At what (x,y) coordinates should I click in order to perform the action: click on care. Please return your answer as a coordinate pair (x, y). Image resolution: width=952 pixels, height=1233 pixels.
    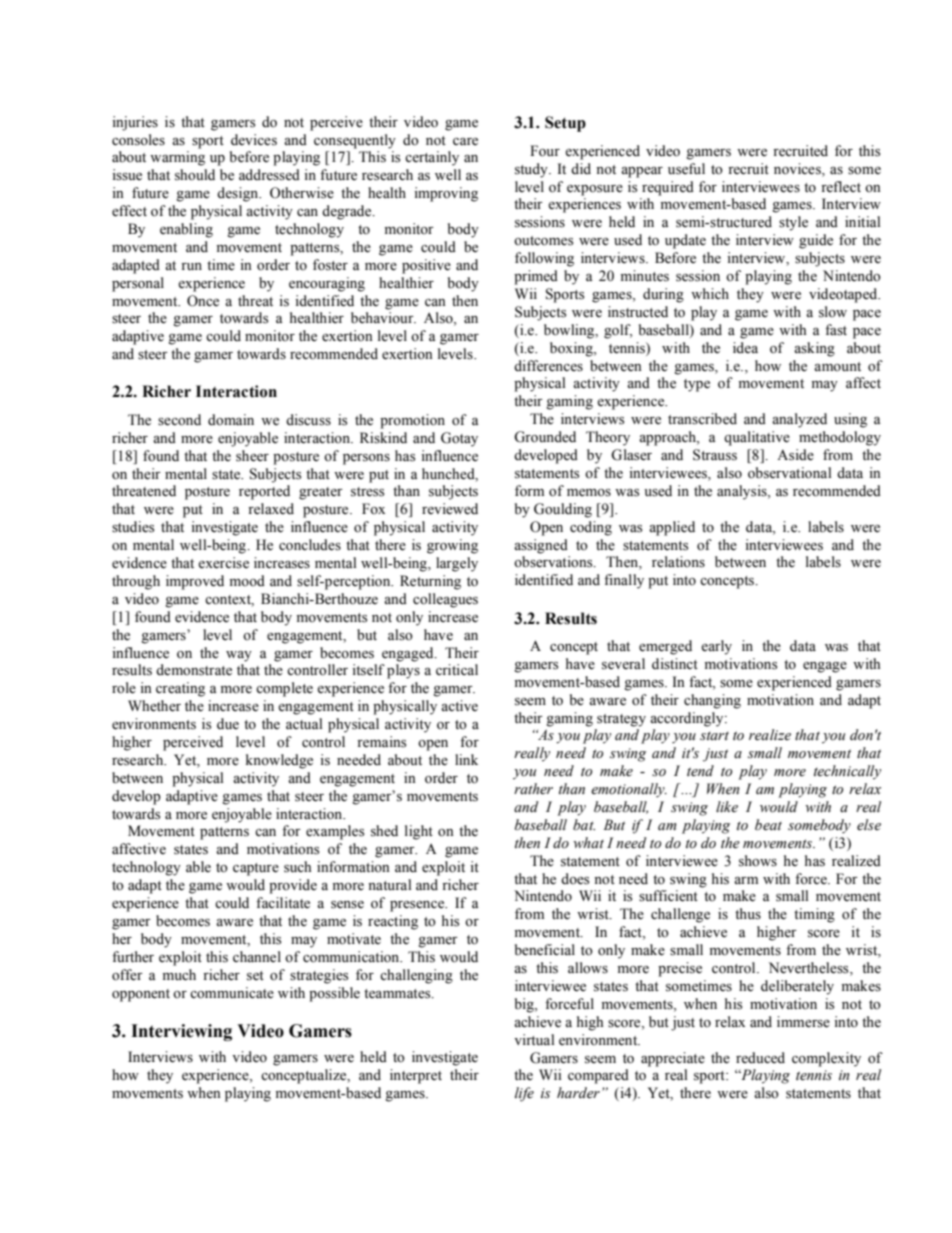
    Looking at the image, I should click on (465, 142).
